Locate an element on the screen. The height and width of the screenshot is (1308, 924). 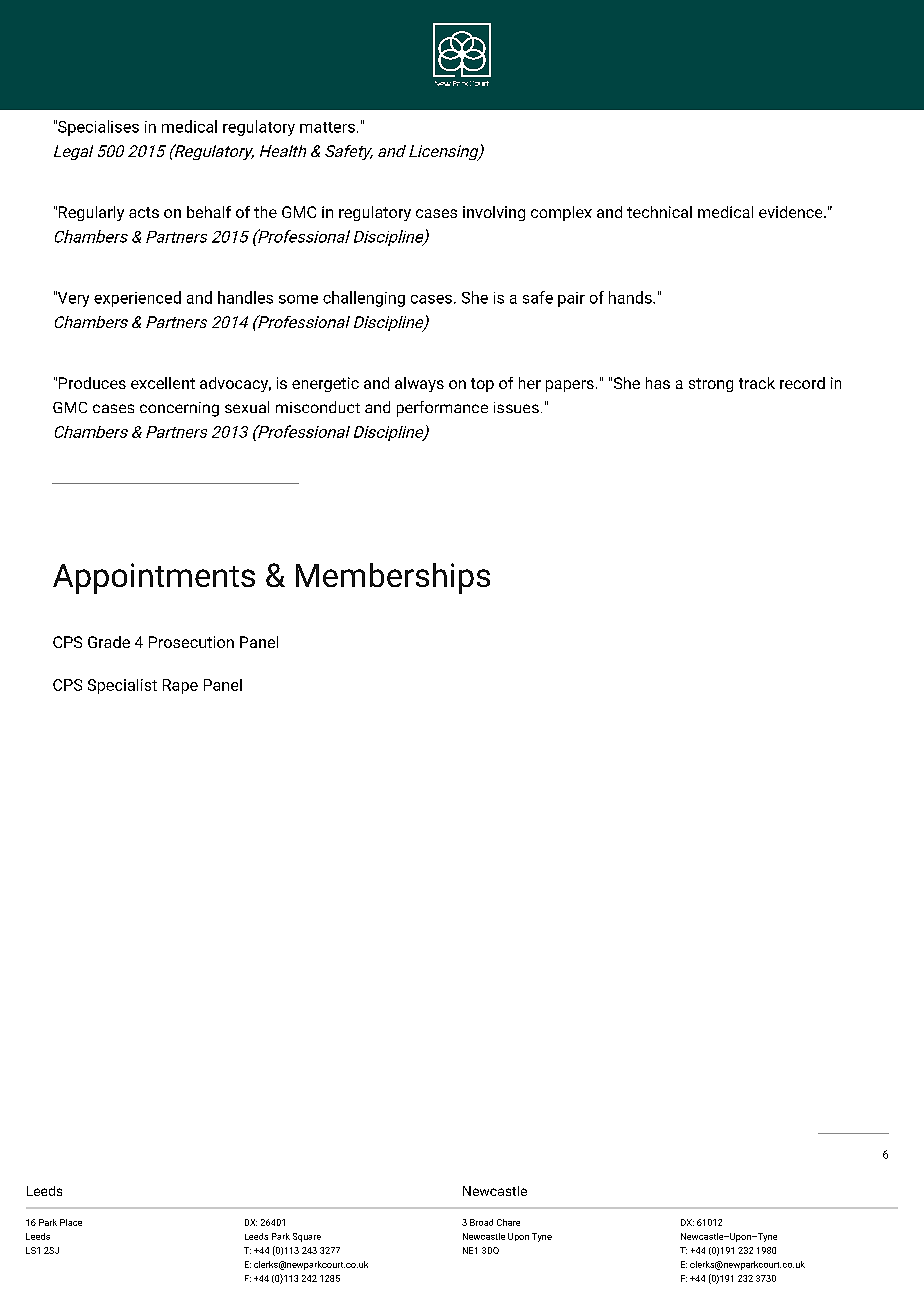
Prosecution is located at coordinates (191, 642).
